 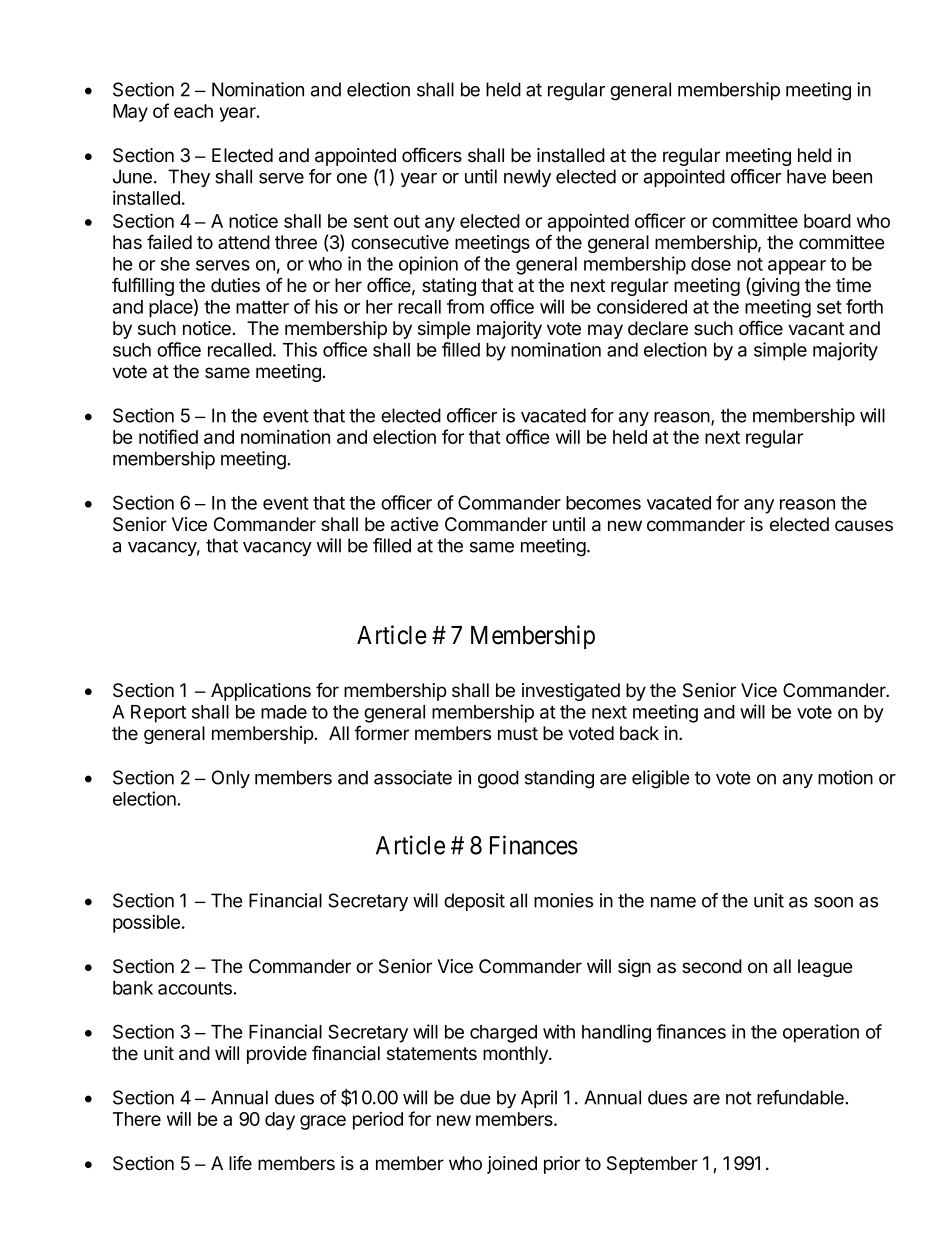 What do you see at coordinates (571, 692) in the page?
I see `investigated` at bounding box center [571, 692].
